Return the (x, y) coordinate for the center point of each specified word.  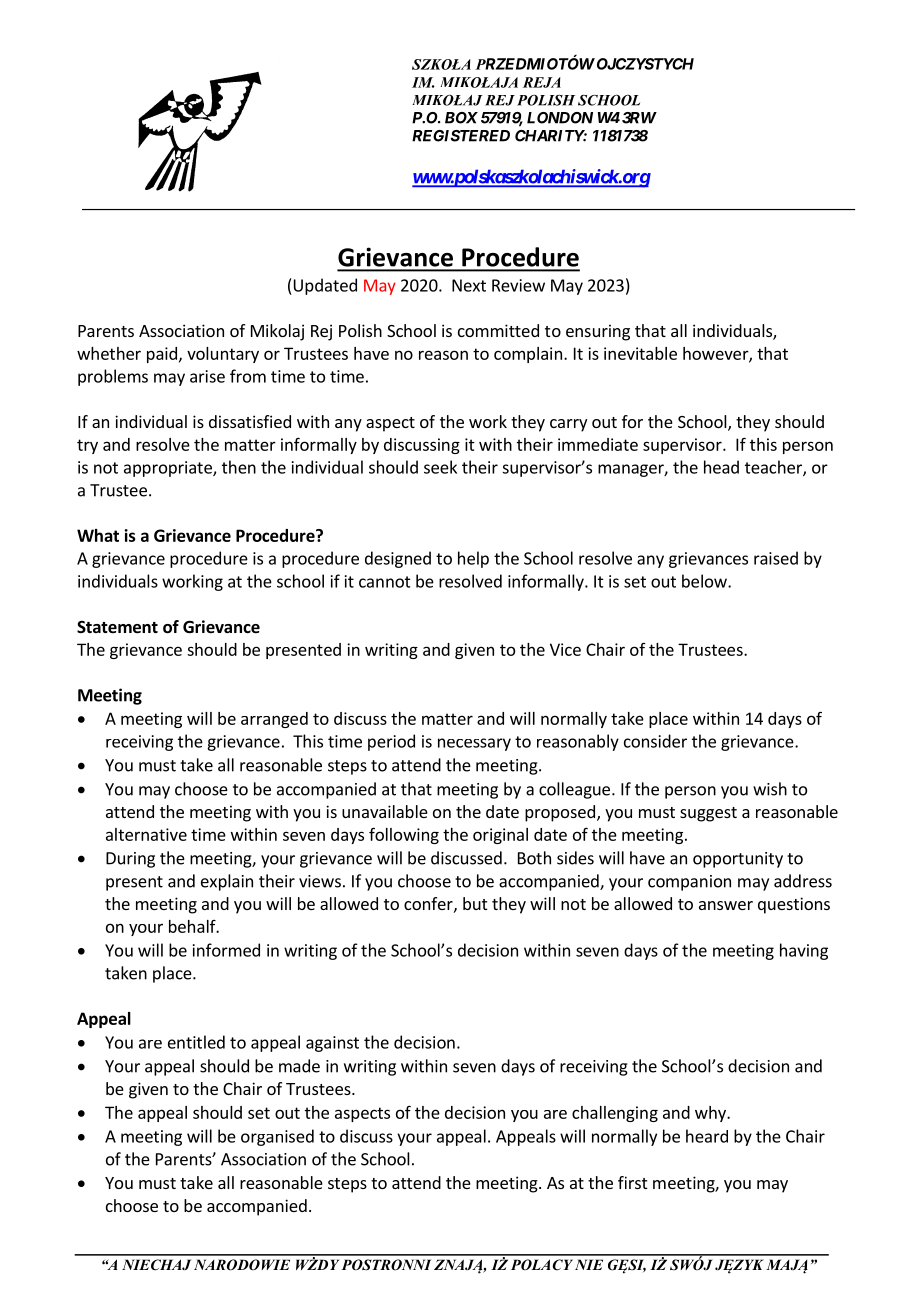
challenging (615, 1114)
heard (707, 1136)
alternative (146, 834)
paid (162, 355)
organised (277, 1137)
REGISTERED (461, 136)
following (404, 835)
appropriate (169, 469)
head (721, 467)
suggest (708, 814)
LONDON (560, 118)
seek (440, 467)
